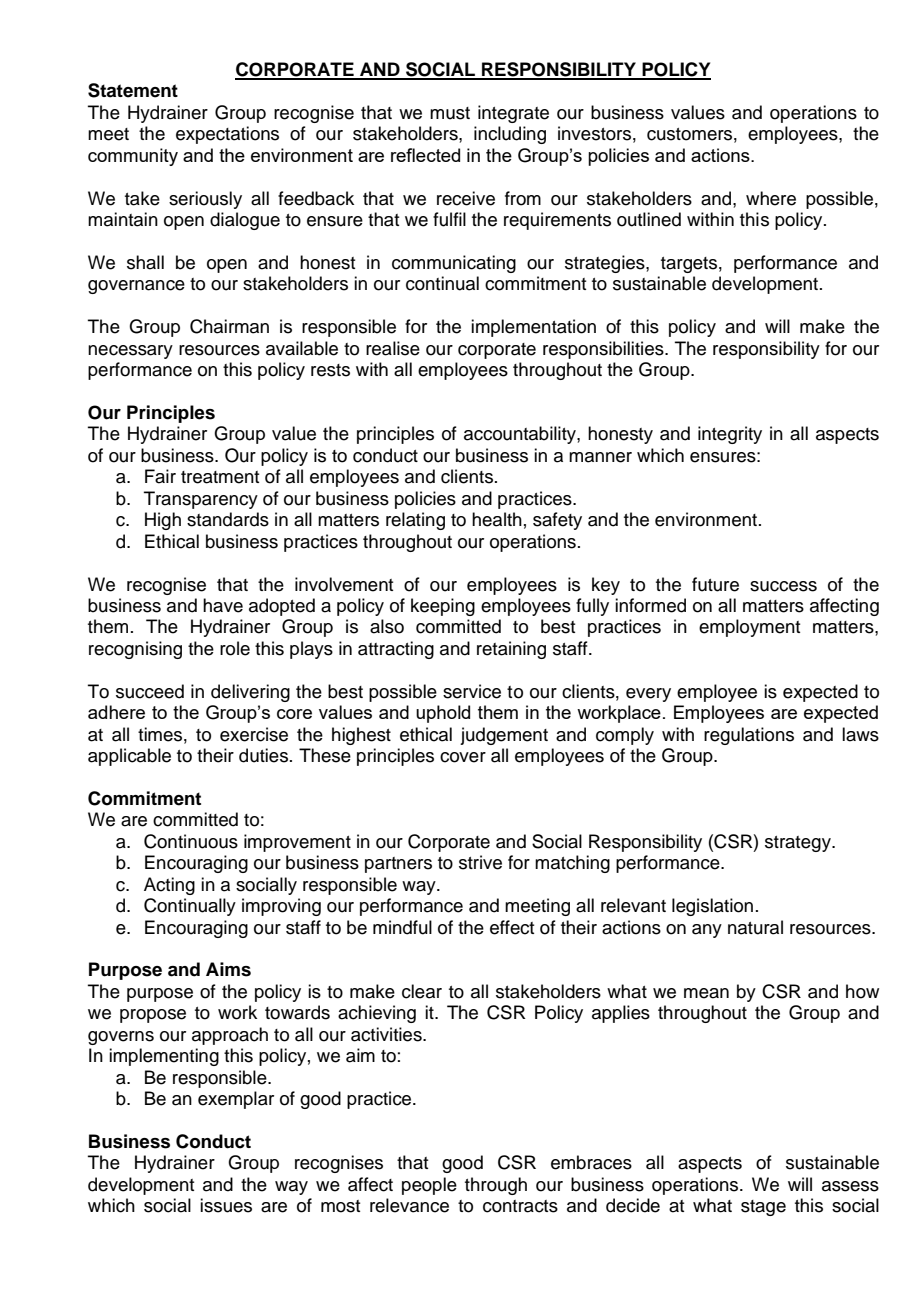  What do you see at coordinates (520, 1206) in the screenshot?
I see `contracts` at bounding box center [520, 1206].
